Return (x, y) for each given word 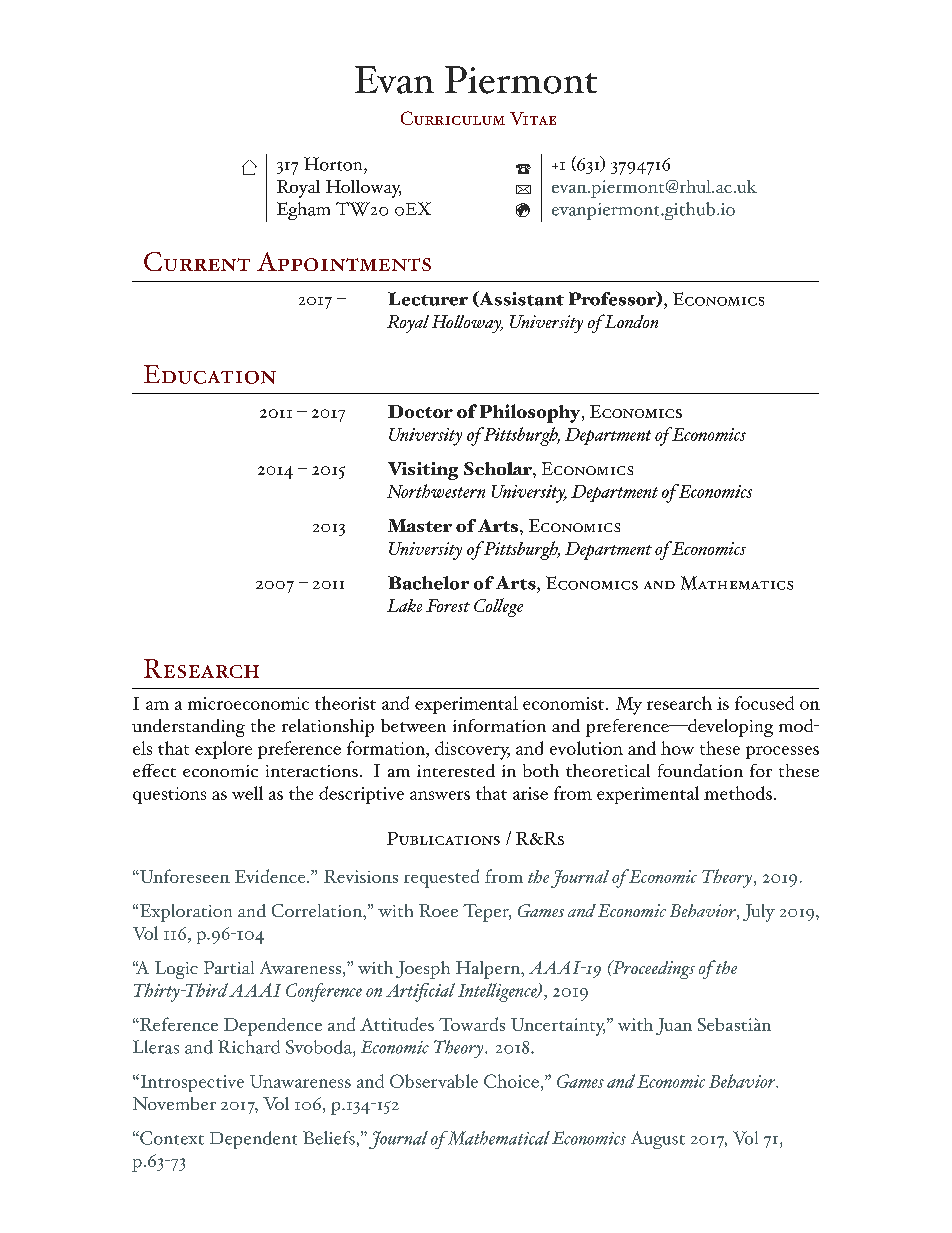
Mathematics (737, 583)
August (658, 1140)
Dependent (253, 1140)
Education (210, 374)
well (247, 793)
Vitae (533, 118)
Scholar (499, 468)
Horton (334, 164)
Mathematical (497, 1138)
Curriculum (453, 118)
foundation (700, 770)
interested (456, 770)
